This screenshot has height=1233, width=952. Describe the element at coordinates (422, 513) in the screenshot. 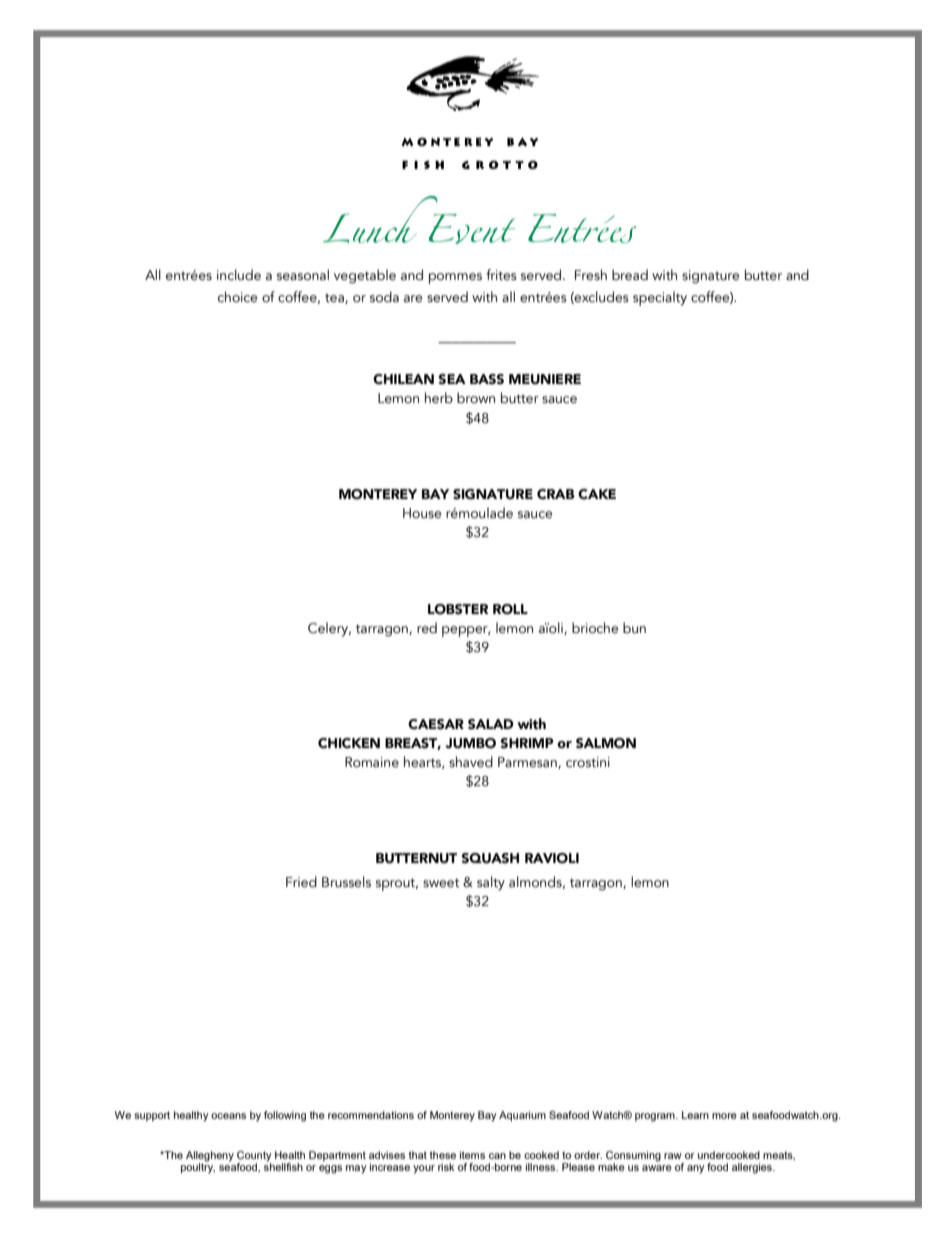

I see `House` at that location.
